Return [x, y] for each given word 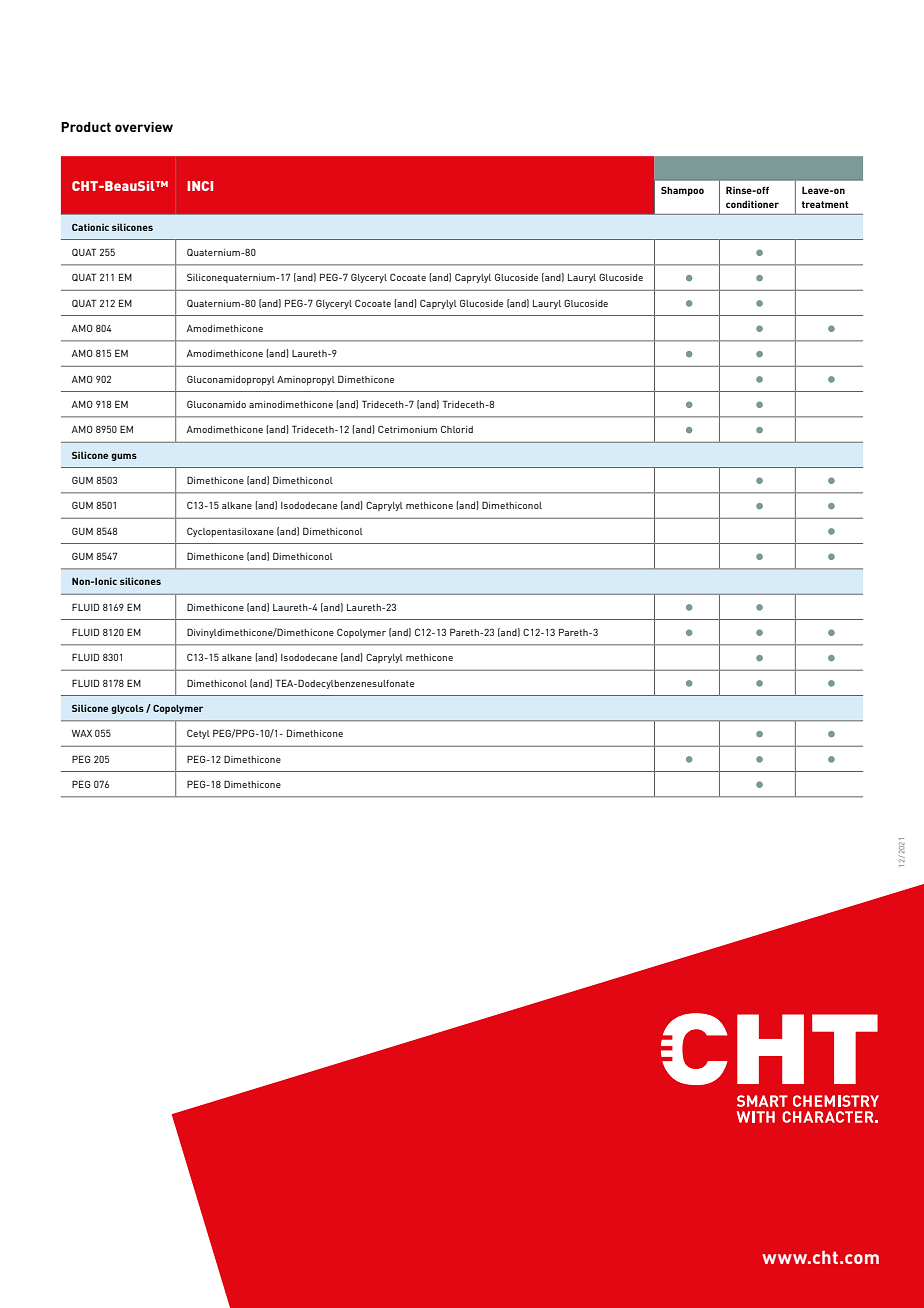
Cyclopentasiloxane [230, 532]
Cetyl [198, 734]
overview [144, 127]
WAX [82, 733]
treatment [825, 204]
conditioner [752, 204]
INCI [200, 186]
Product [86, 127]
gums [124, 457]
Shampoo [682, 191]
